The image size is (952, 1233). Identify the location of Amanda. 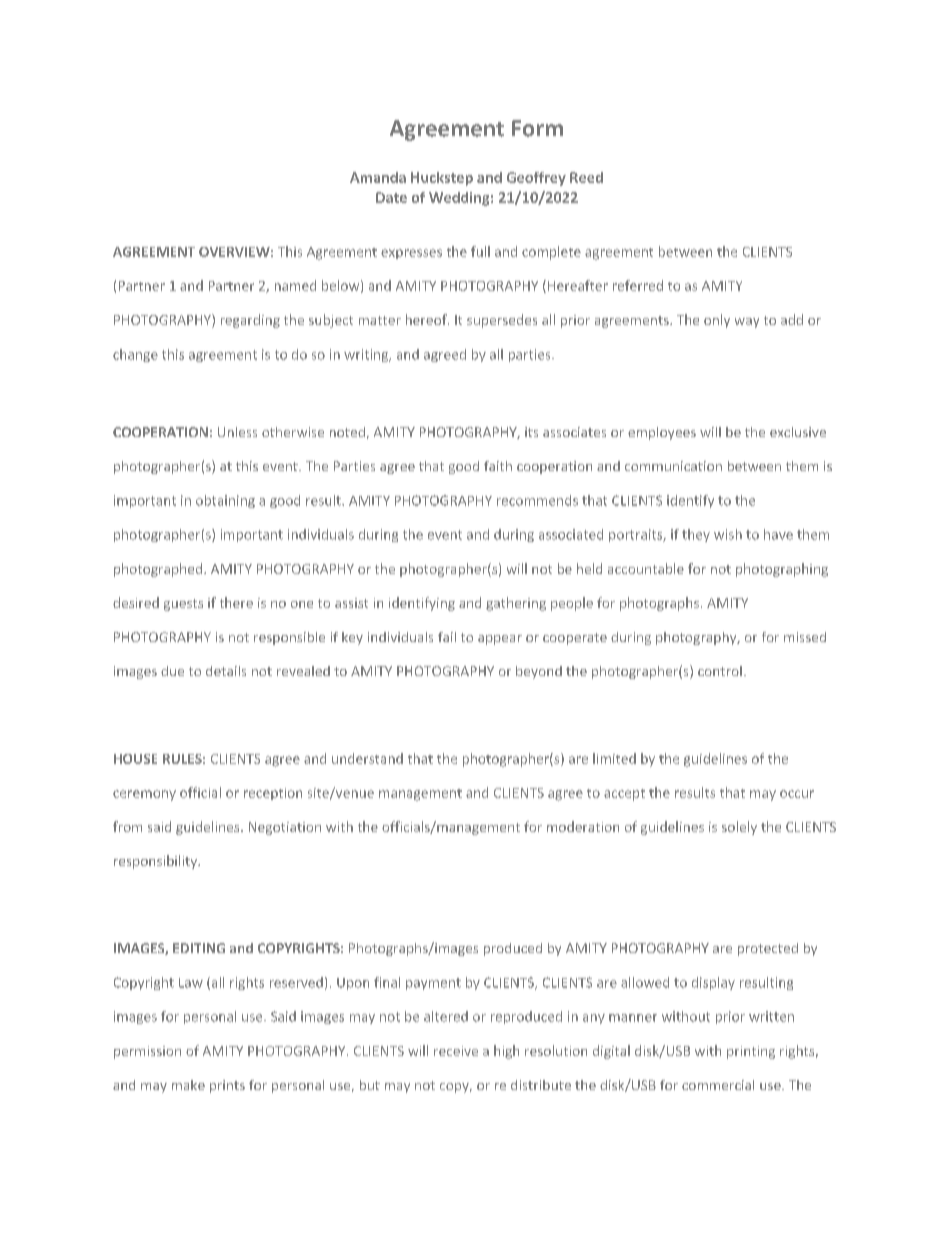
(378, 177).
